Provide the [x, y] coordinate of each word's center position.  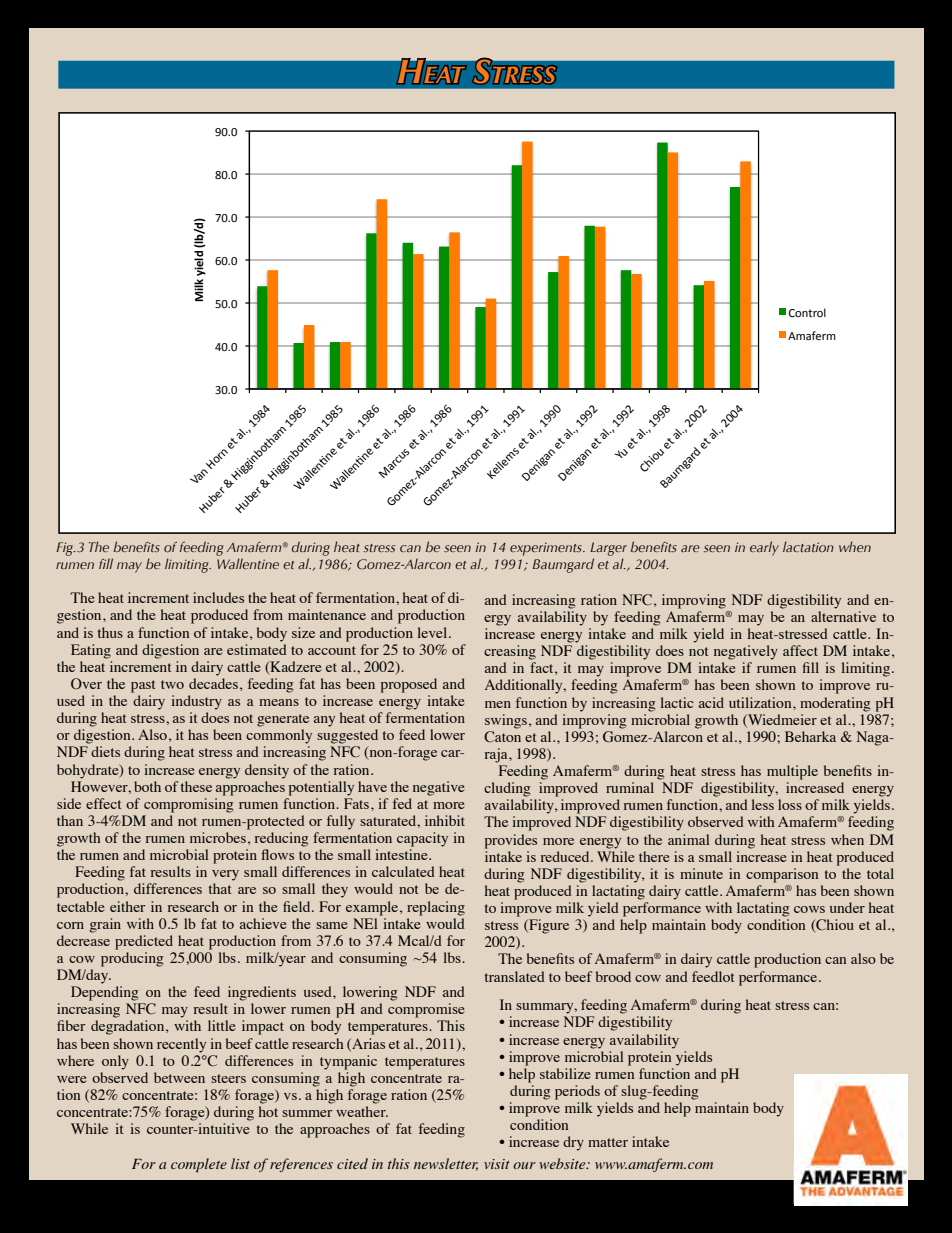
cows [809, 909]
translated [515, 976]
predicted [144, 942]
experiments [547, 549]
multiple [792, 772]
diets [105, 751]
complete [199, 1165]
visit [497, 1164]
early [764, 548]
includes [218, 597]
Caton [502, 736]
